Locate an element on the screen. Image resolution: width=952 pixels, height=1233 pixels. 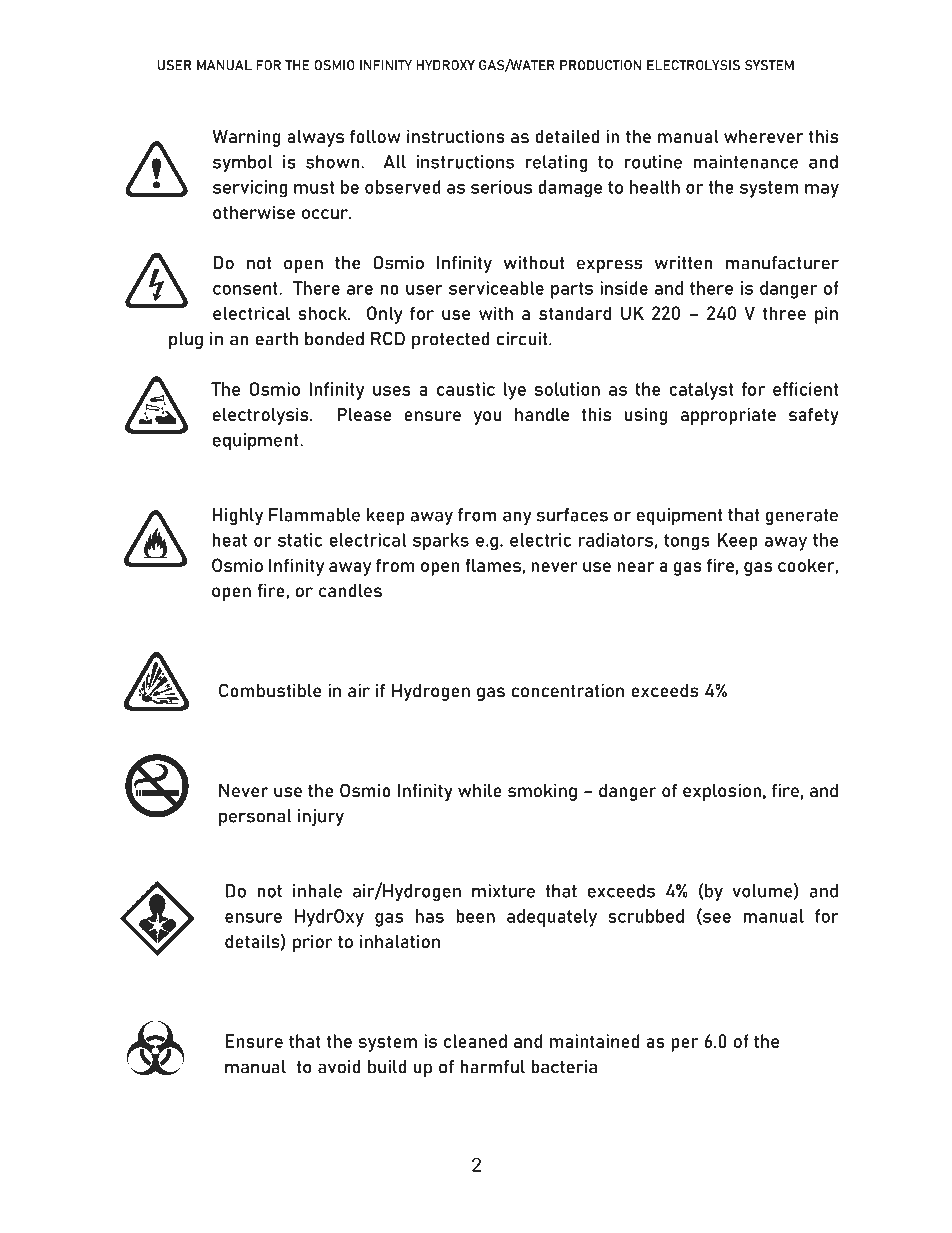
cleaned is located at coordinates (475, 1041).
